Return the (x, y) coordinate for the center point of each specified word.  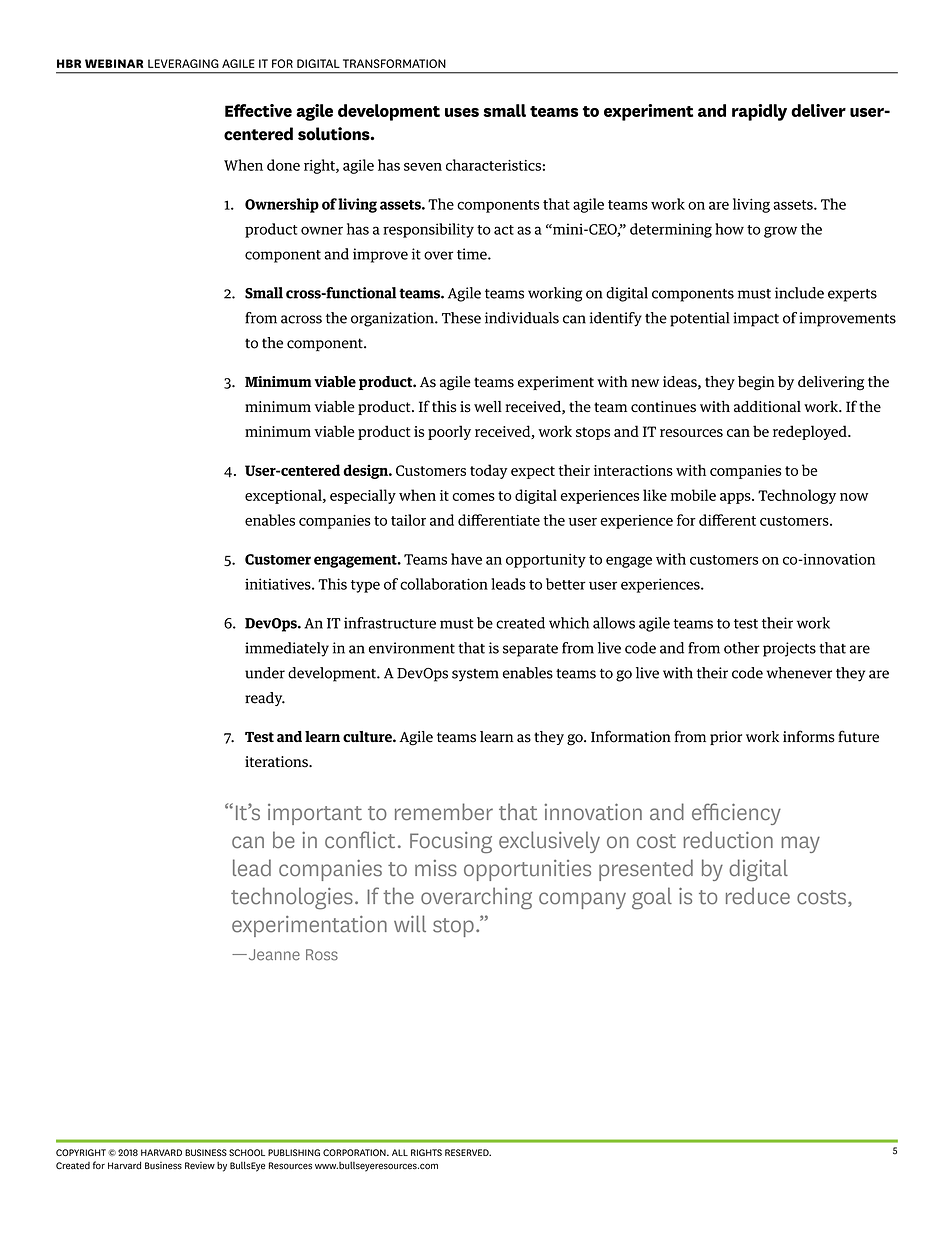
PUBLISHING (294, 1152)
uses (462, 112)
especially (363, 496)
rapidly (759, 112)
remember (444, 812)
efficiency (736, 814)
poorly (449, 432)
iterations (277, 762)
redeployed (811, 432)
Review (200, 1166)
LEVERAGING (183, 63)
